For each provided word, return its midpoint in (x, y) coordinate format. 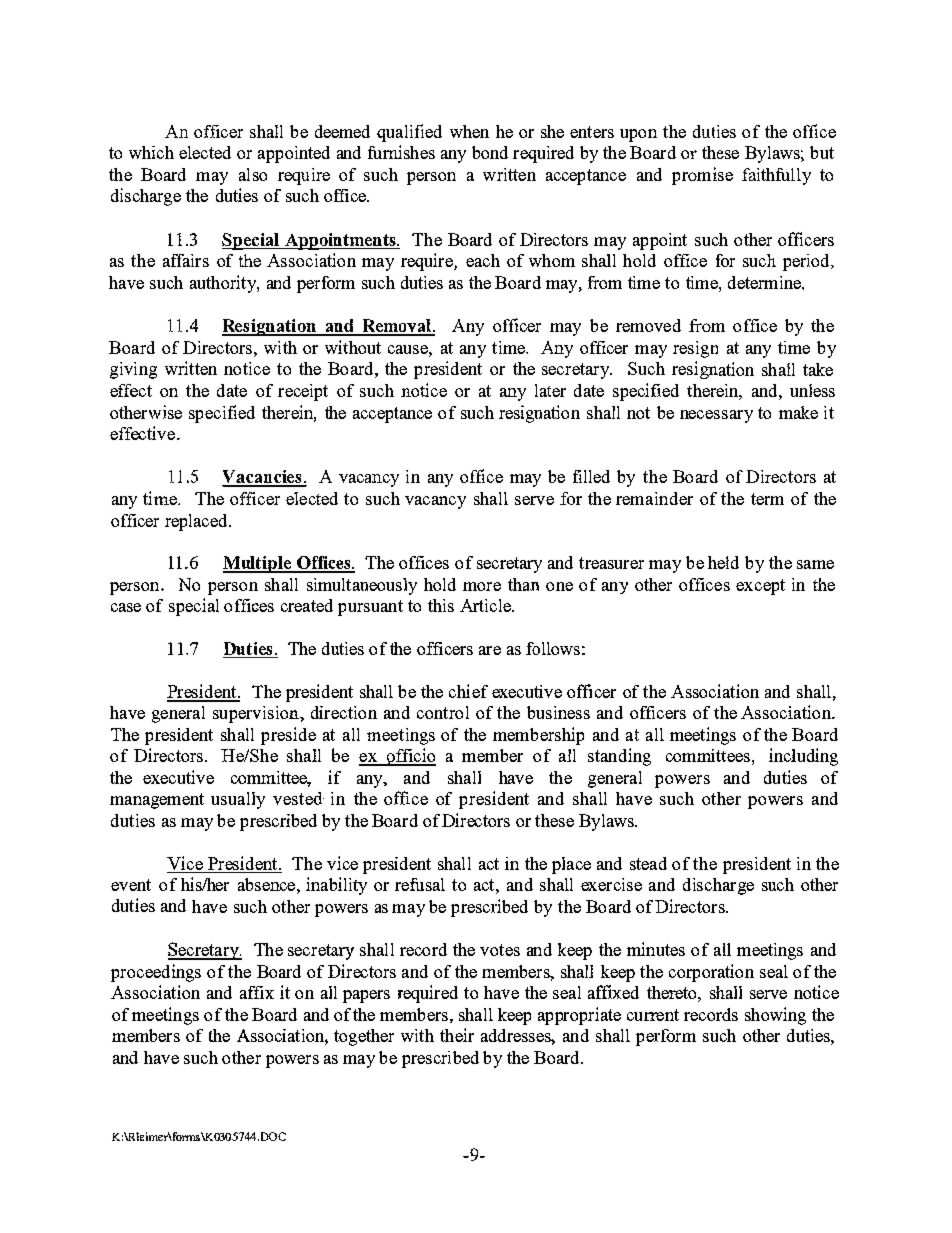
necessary (716, 416)
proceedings (156, 973)
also (253, 174)
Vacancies (263, 478)
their (457, 1035)
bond (490, 152)
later (550, 390)
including (803, 757)
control (443, 712)
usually (238, 800)
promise (702, 176)
